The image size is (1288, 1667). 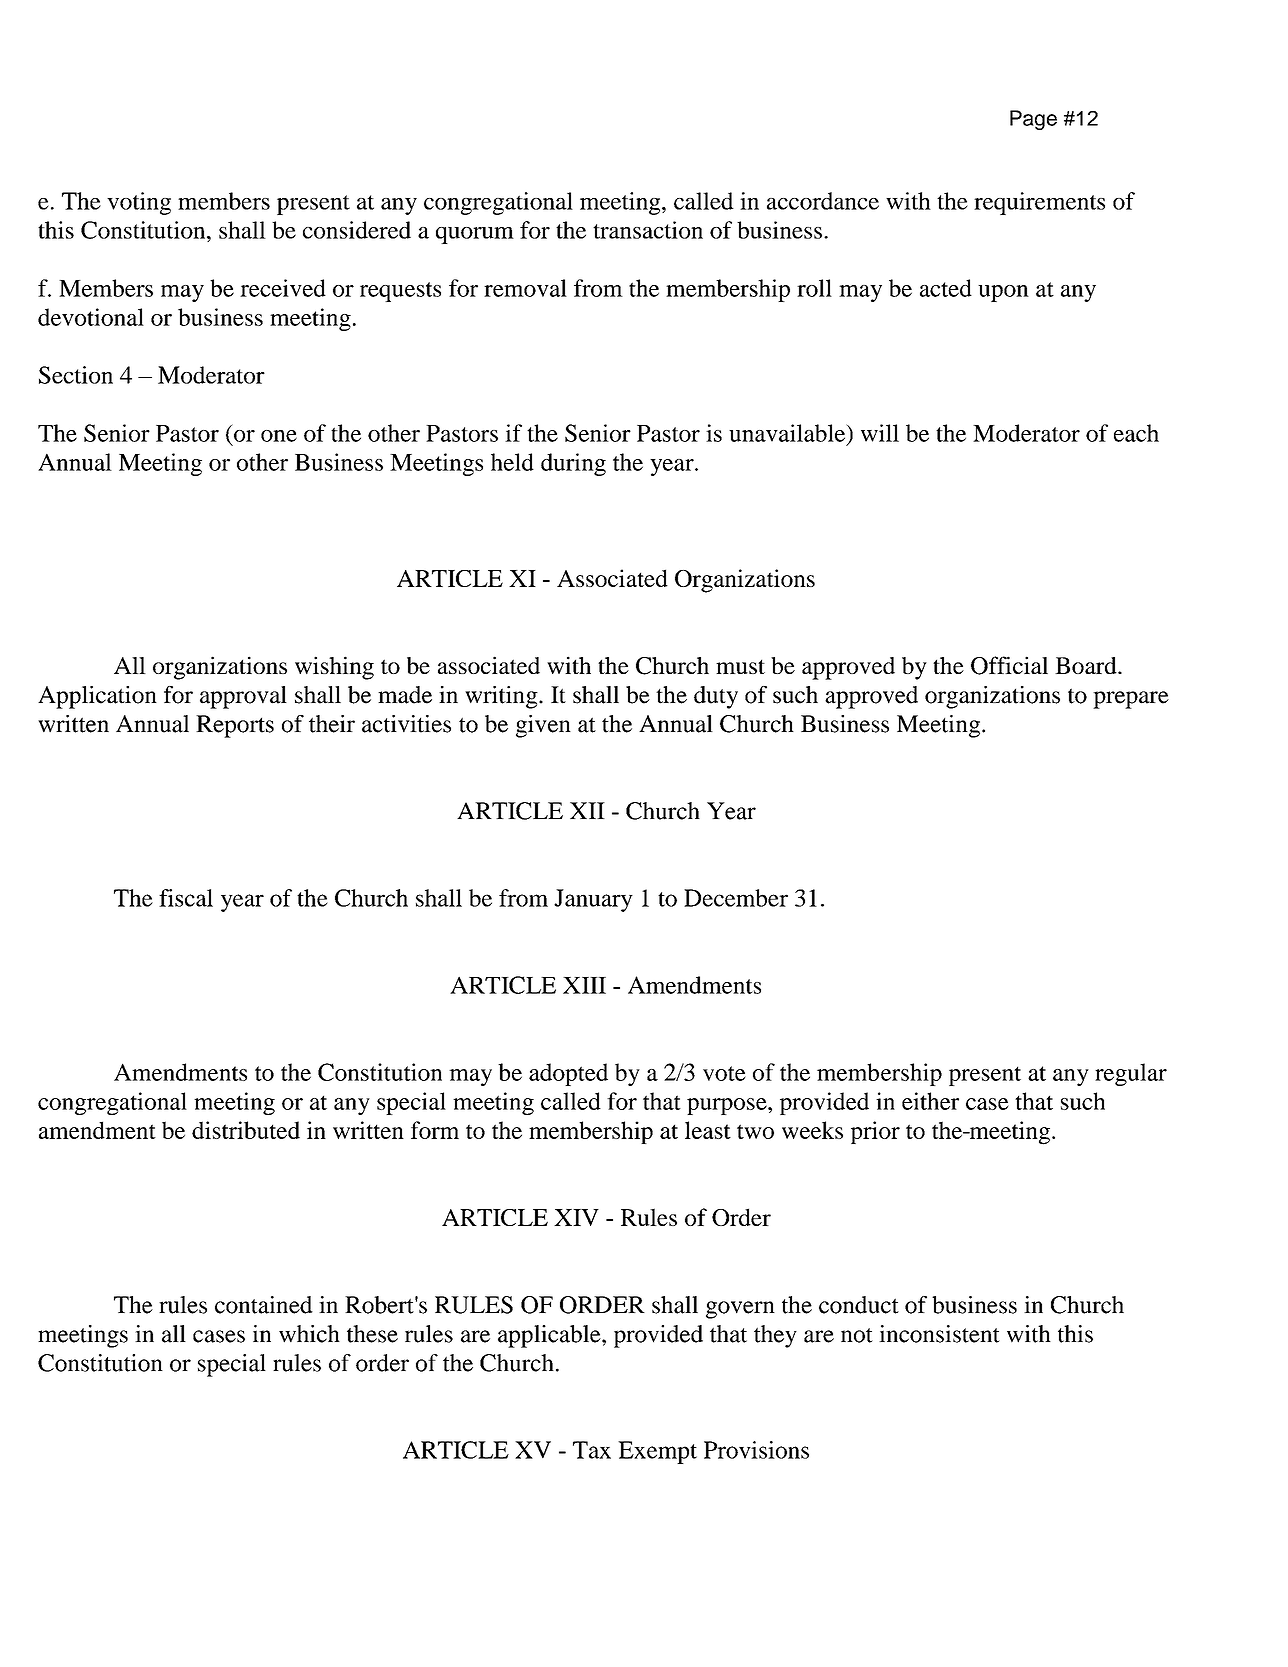 I want to click on Page, so click(x=1033, y=120).
